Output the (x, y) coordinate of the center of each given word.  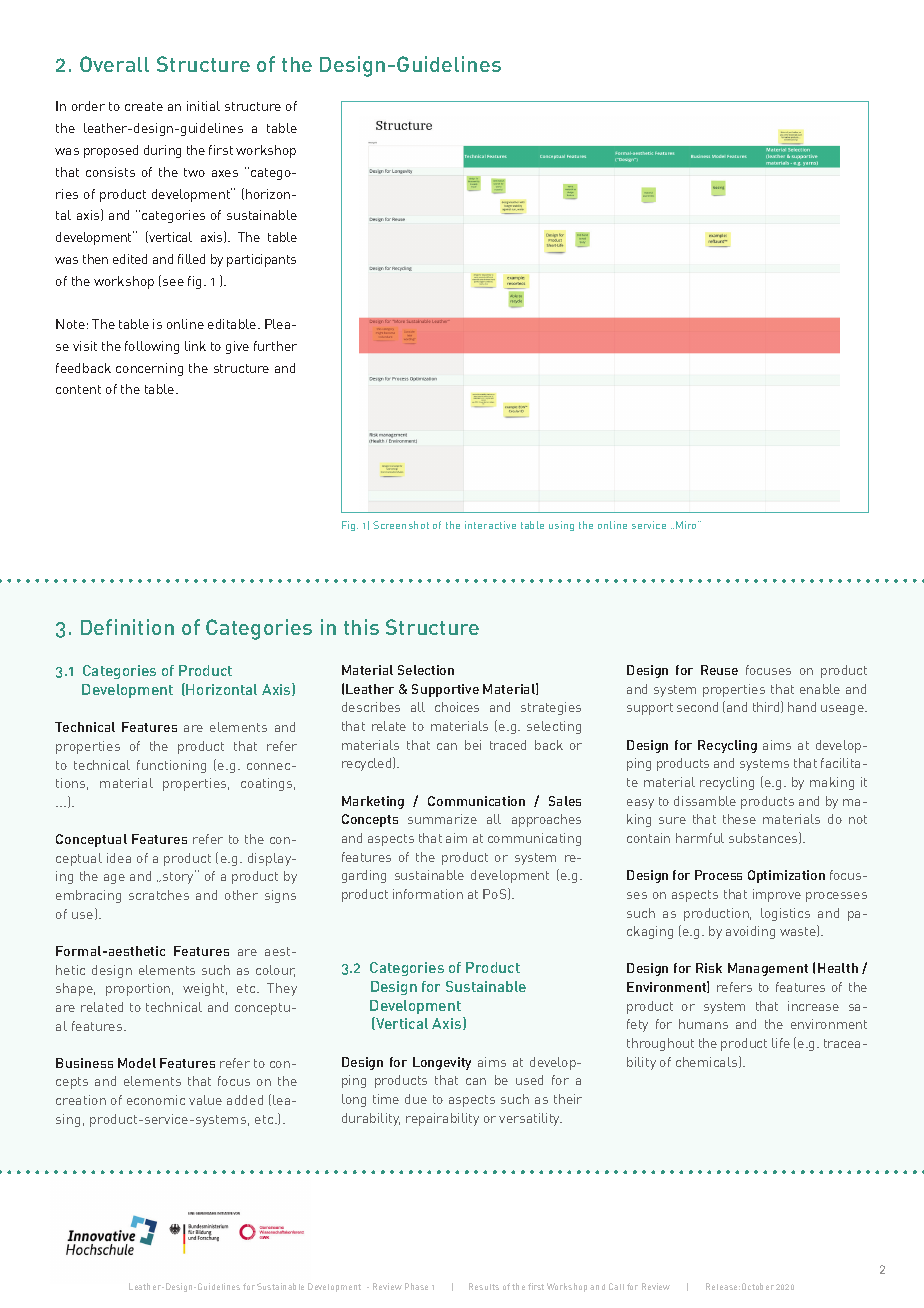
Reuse (719, 670)
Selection (426, 670)
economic (156, 1100)
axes (225, 173)
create (144, 106)
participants (261, 260)
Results (484, 1286)
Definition (127, 627)
